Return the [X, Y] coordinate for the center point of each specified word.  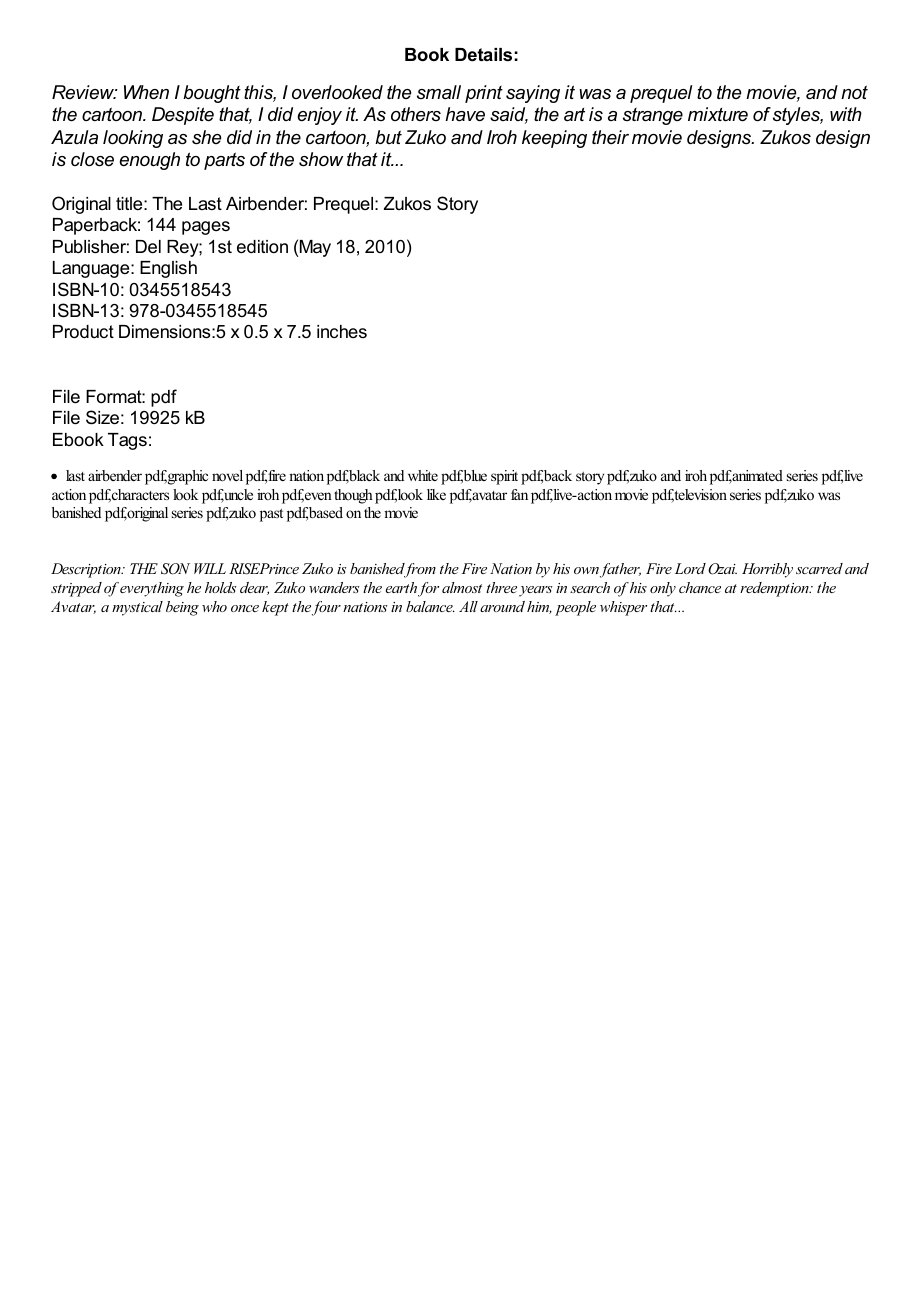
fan [519, 494]
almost [462, 587]
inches [342, 331]
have [465, 114]
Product [83, 331]
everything [152, 589]
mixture [718, 114]
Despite [183, 116]
